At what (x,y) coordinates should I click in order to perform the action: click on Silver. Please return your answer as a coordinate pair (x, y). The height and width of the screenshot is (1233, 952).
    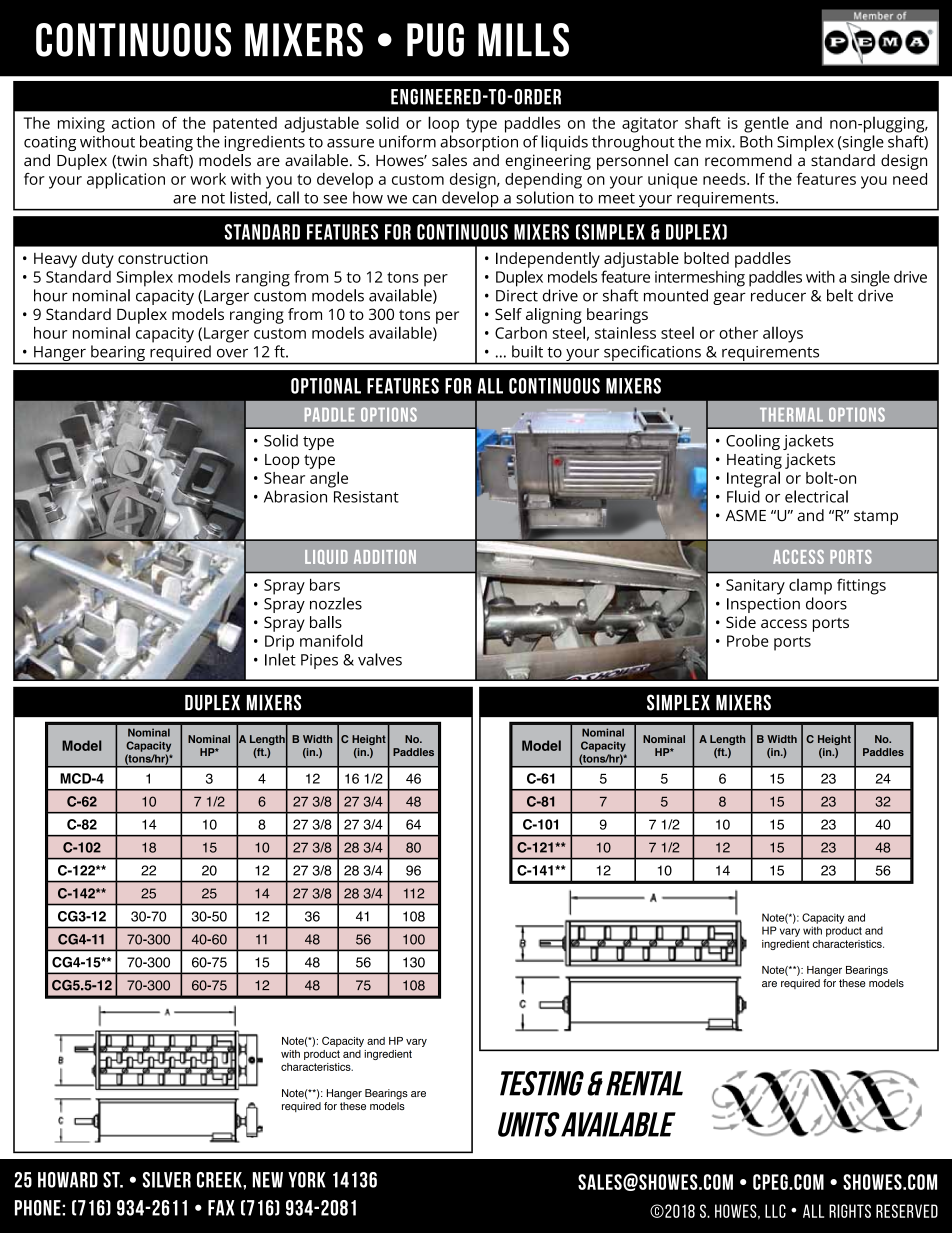
    Looking at the image, I should click on (167, 1180).
